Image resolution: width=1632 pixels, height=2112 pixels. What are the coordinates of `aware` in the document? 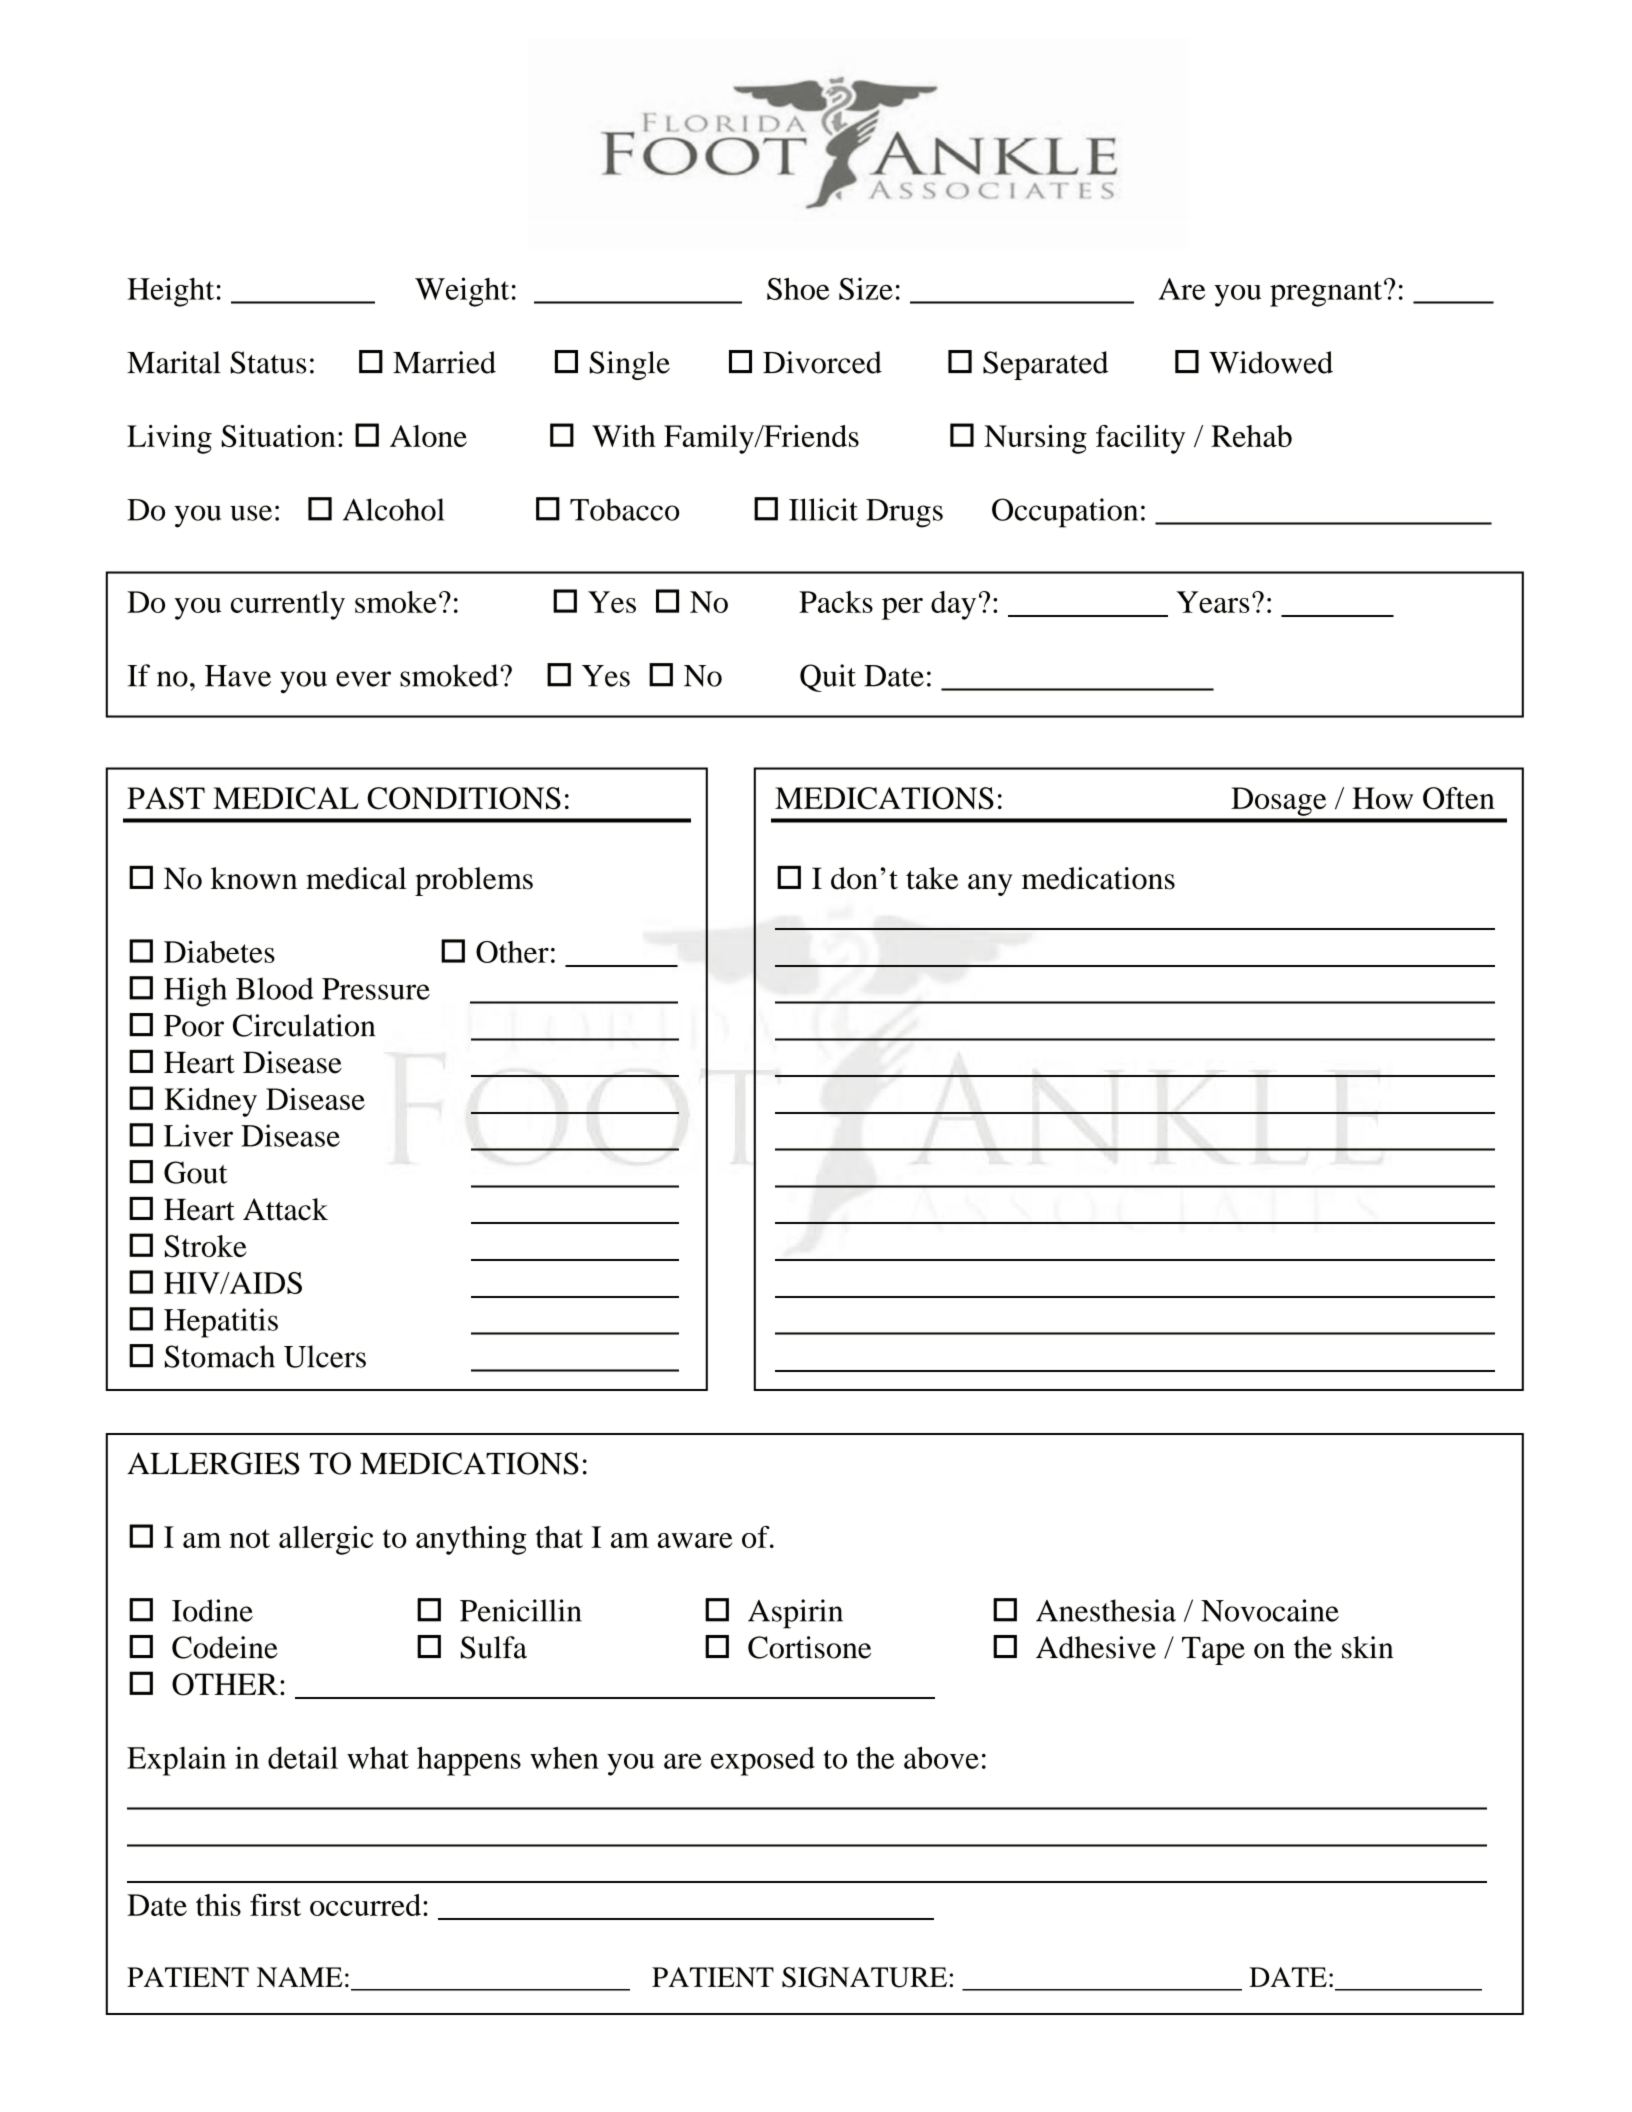 It's located at (695, 1540).
